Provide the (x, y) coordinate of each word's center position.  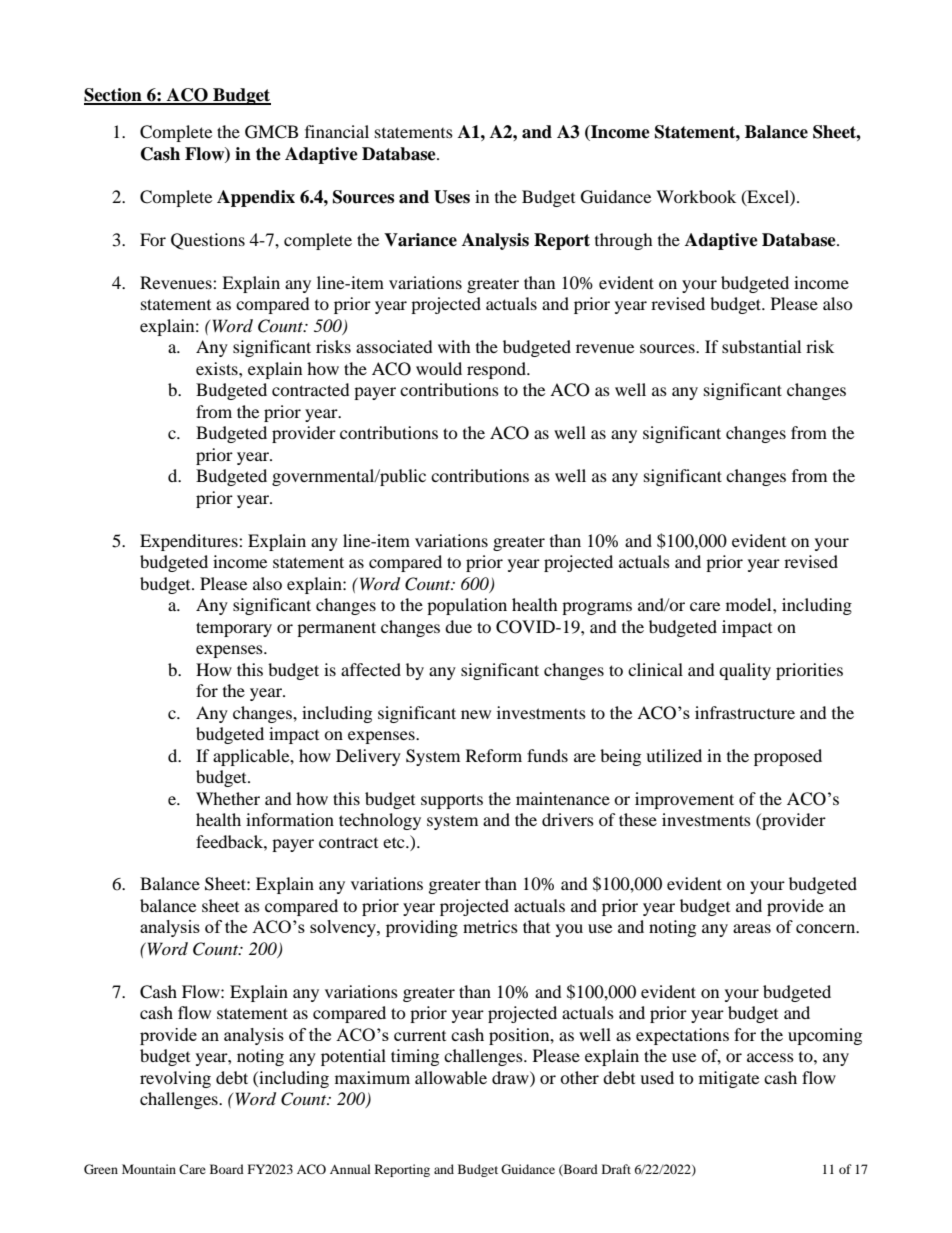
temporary (234, 629)
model (750, 604)
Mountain (149, 1169)
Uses (452, 197)
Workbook (696, 196)
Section (114, 96)
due (458, 626)
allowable (451, 1077)
